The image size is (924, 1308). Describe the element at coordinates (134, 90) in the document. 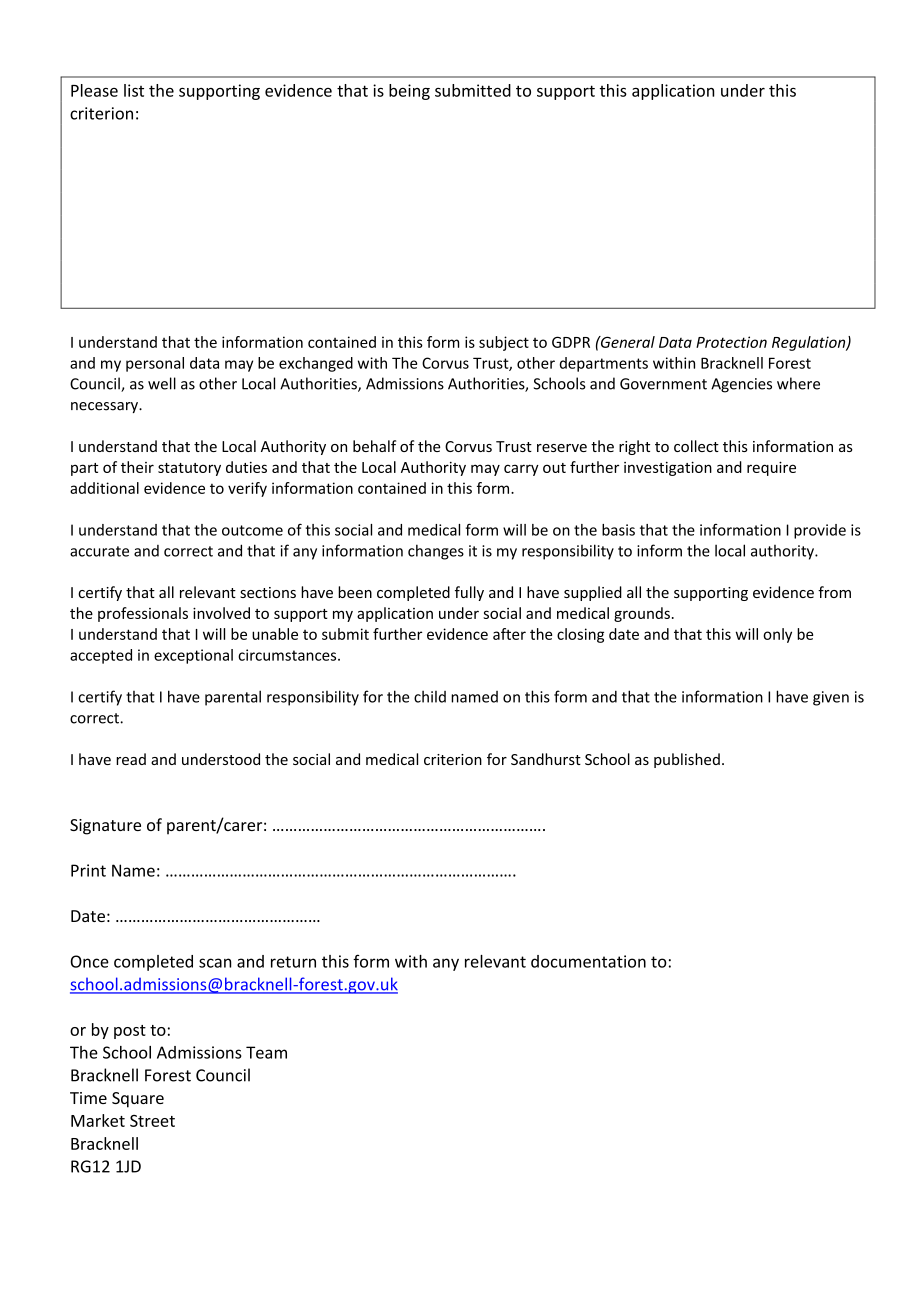

I see `list` at that location.
